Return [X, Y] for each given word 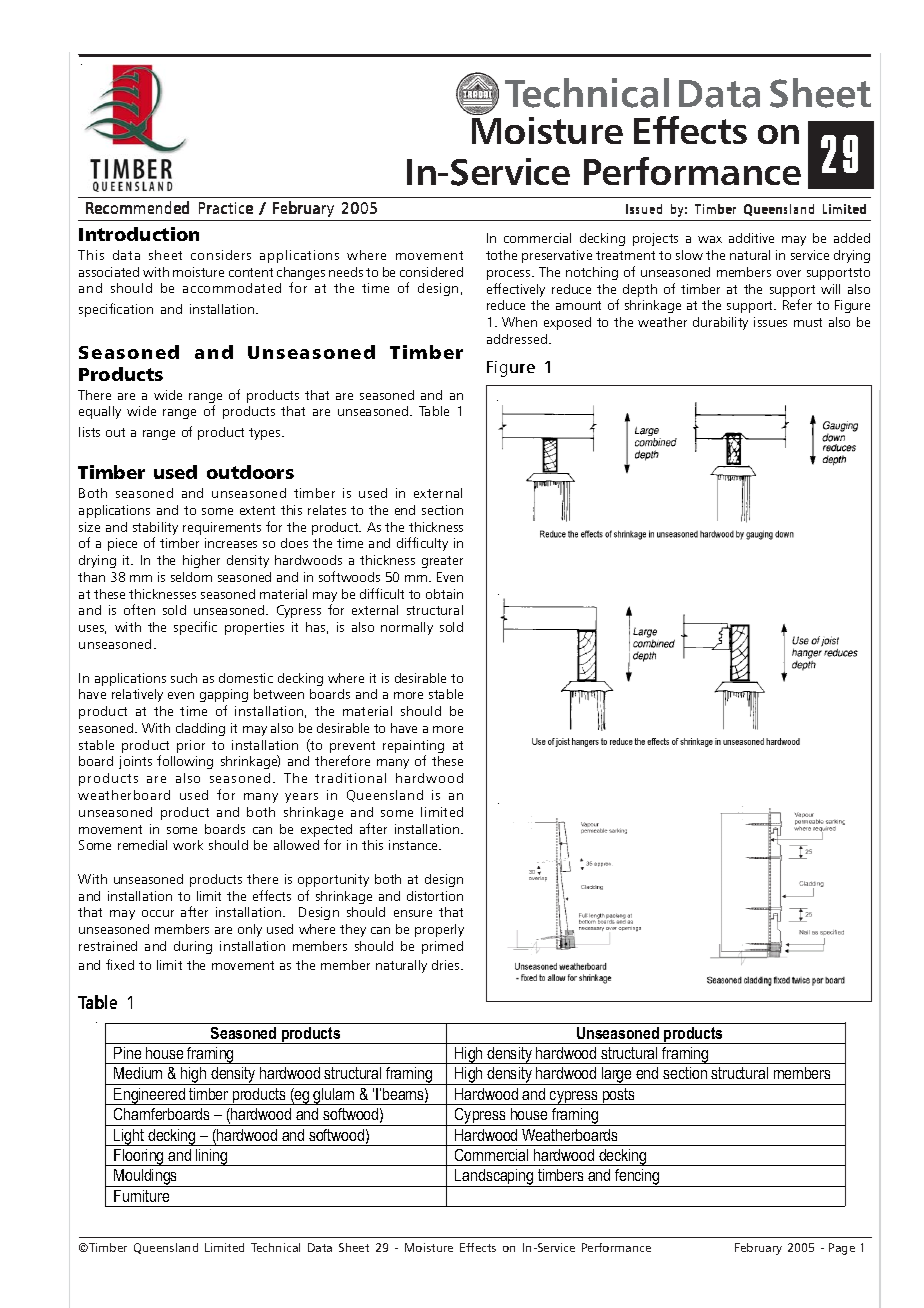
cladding [200, 729]
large [617, 1076]
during [193, 947]
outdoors [250, 472]
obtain [444, 594]
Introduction [139, 234]
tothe [501, 255]
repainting [413, 748]
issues [770, 322]
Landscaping [494, 1178]
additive [751, 238]
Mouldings [146, 1178]
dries [447, 965]
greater [442, 562]
